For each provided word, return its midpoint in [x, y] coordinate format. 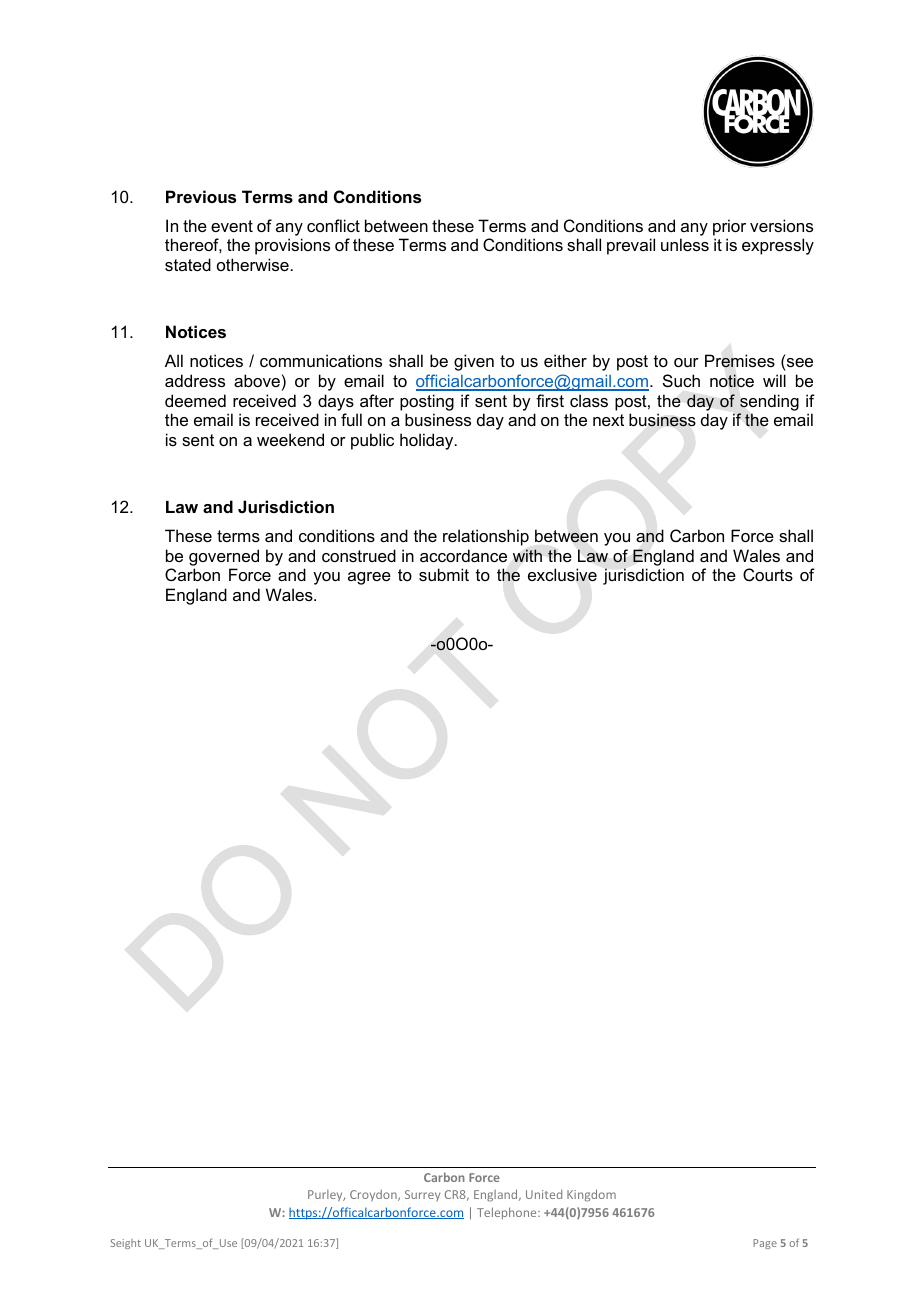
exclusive [562, 574]
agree [369, 578]
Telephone [508, 1213]
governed [224, 557]
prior [729, 227]
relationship [486, 537]
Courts [768, 574]
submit [444, 574]
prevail [631, 246]
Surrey [422, 1195]
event [232, 226]
